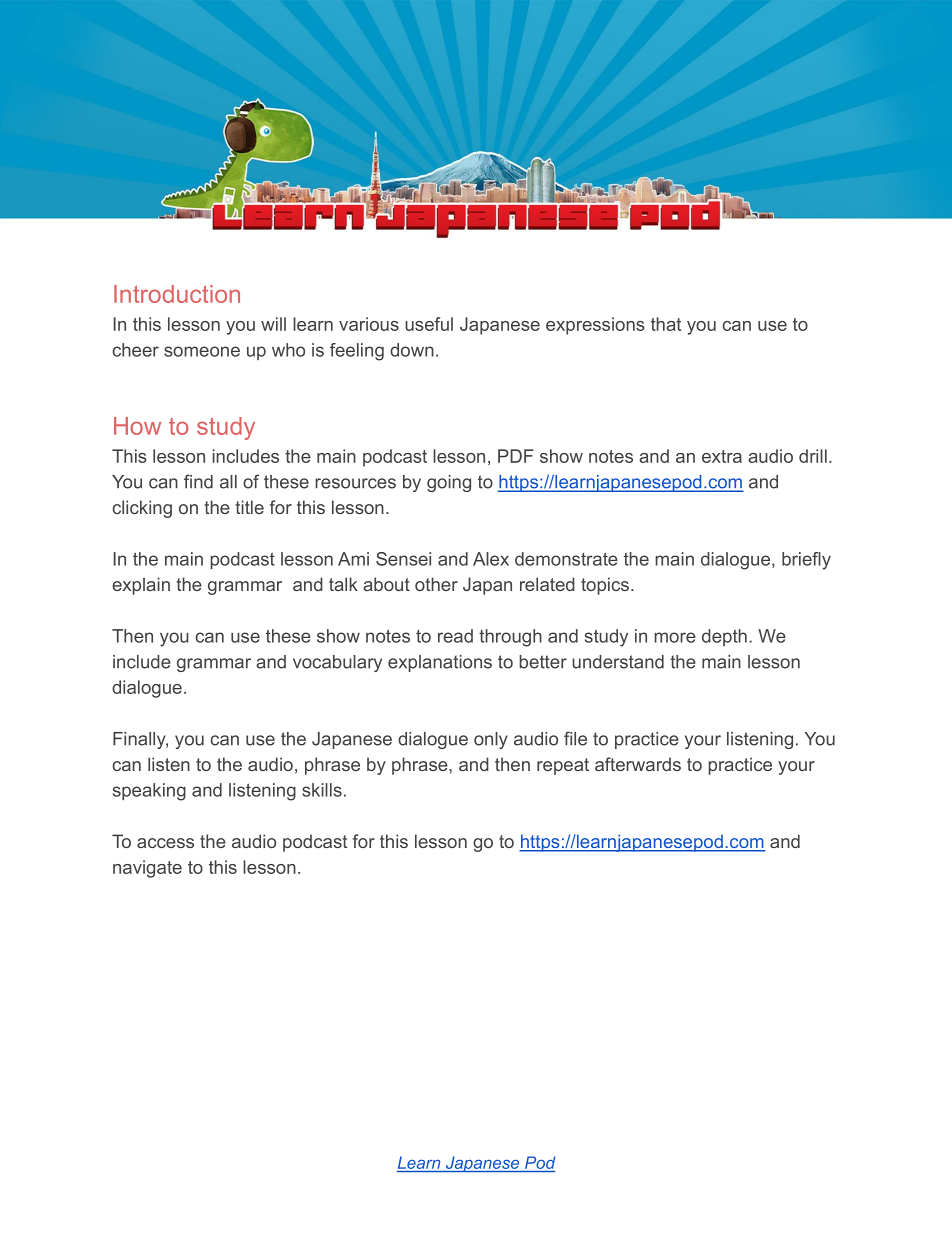 The width and height of the image is (952, 1233). Describe the element at coordinates (165, 843) in the image. I see `access` at that location.
